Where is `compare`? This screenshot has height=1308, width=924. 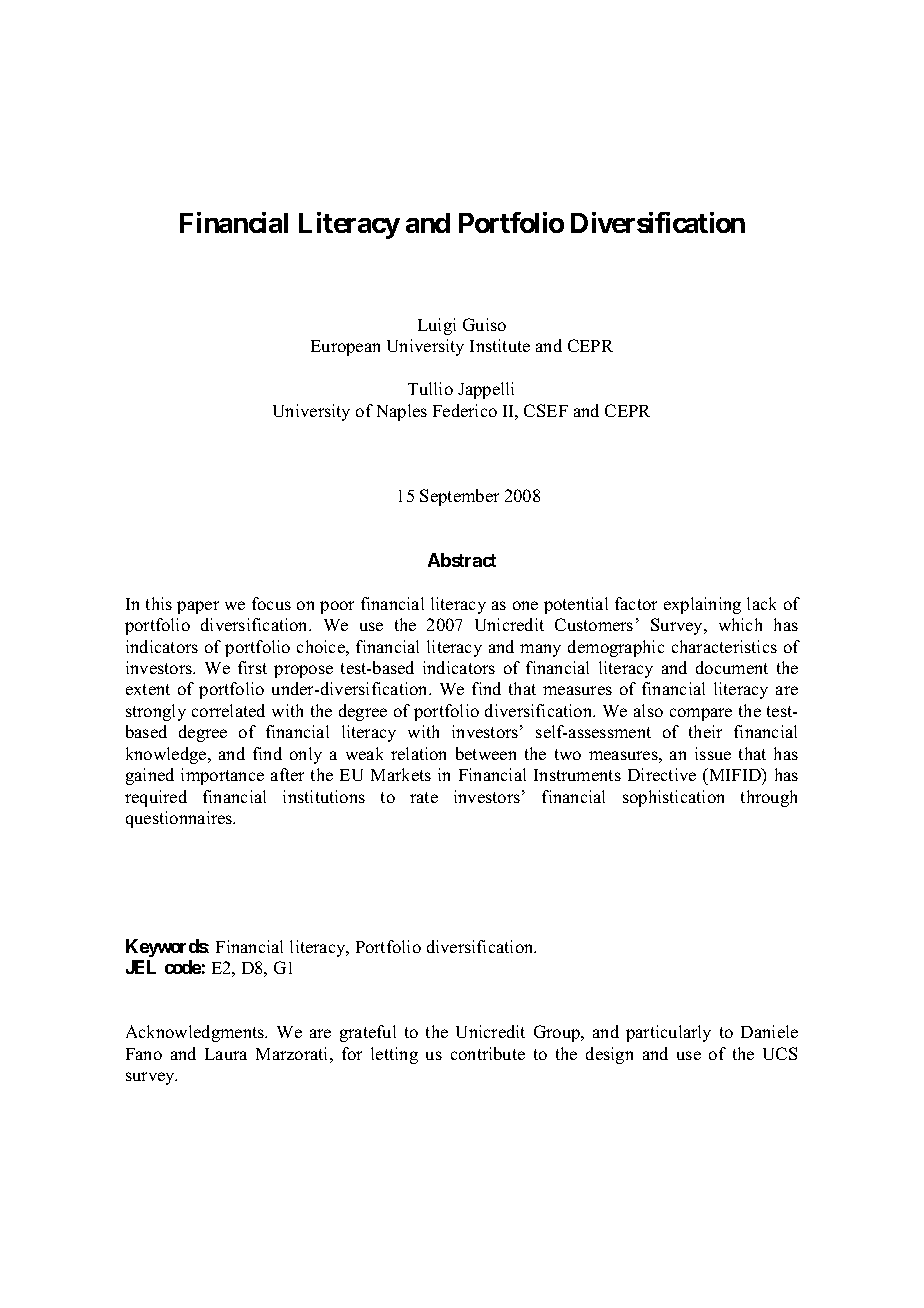 compare is located at coordinates (701, 714).
